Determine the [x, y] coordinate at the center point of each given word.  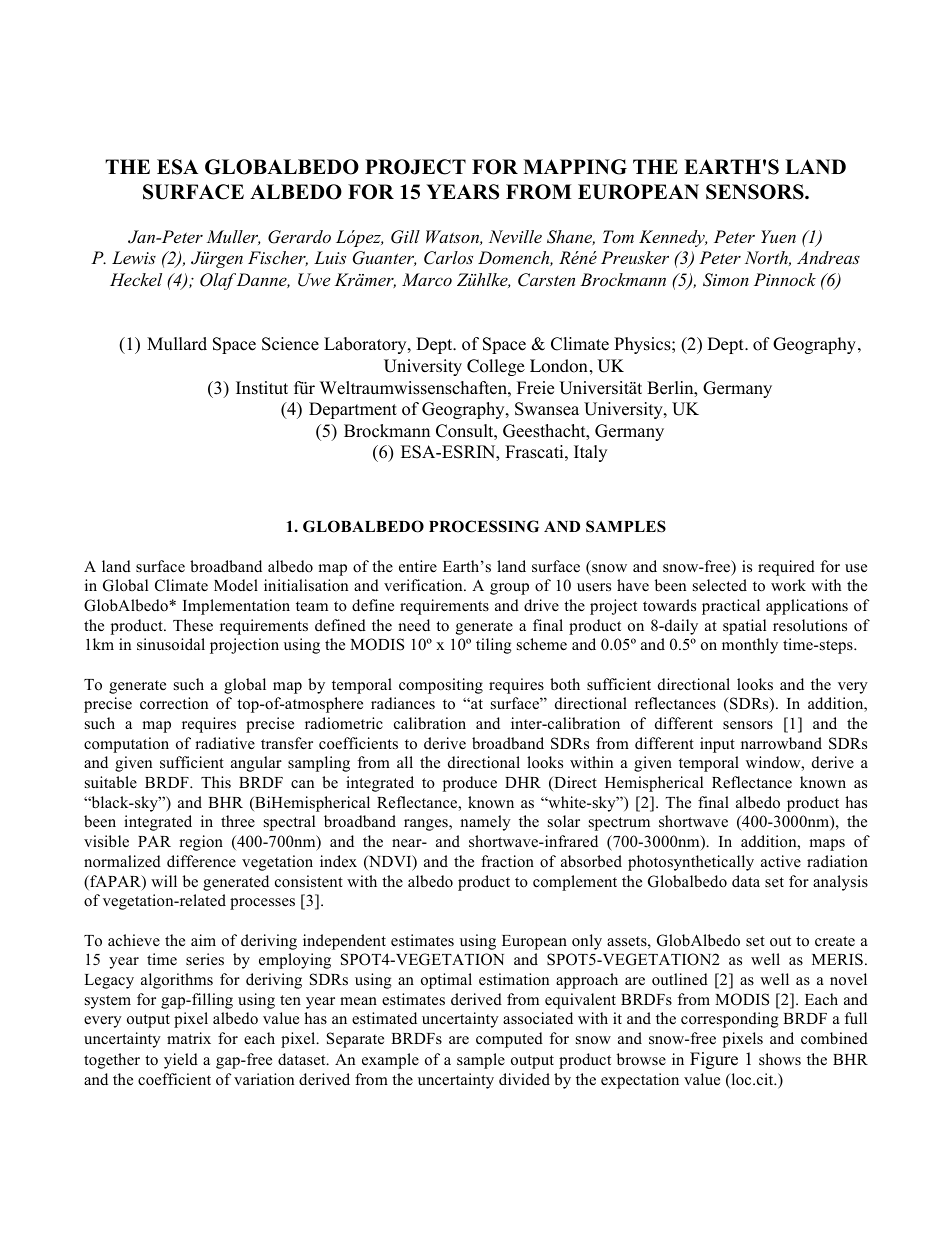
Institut [262, 388]
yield [181, 1061]
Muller [233, 237]
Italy [590, 453]
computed [509, 1040]
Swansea [547, 409]
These [193, 625]
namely [485, 823]
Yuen [778, 236]
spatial [744, 627]
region [201, 843]
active [781, 861]
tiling [494, 646]
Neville [515, 236]
